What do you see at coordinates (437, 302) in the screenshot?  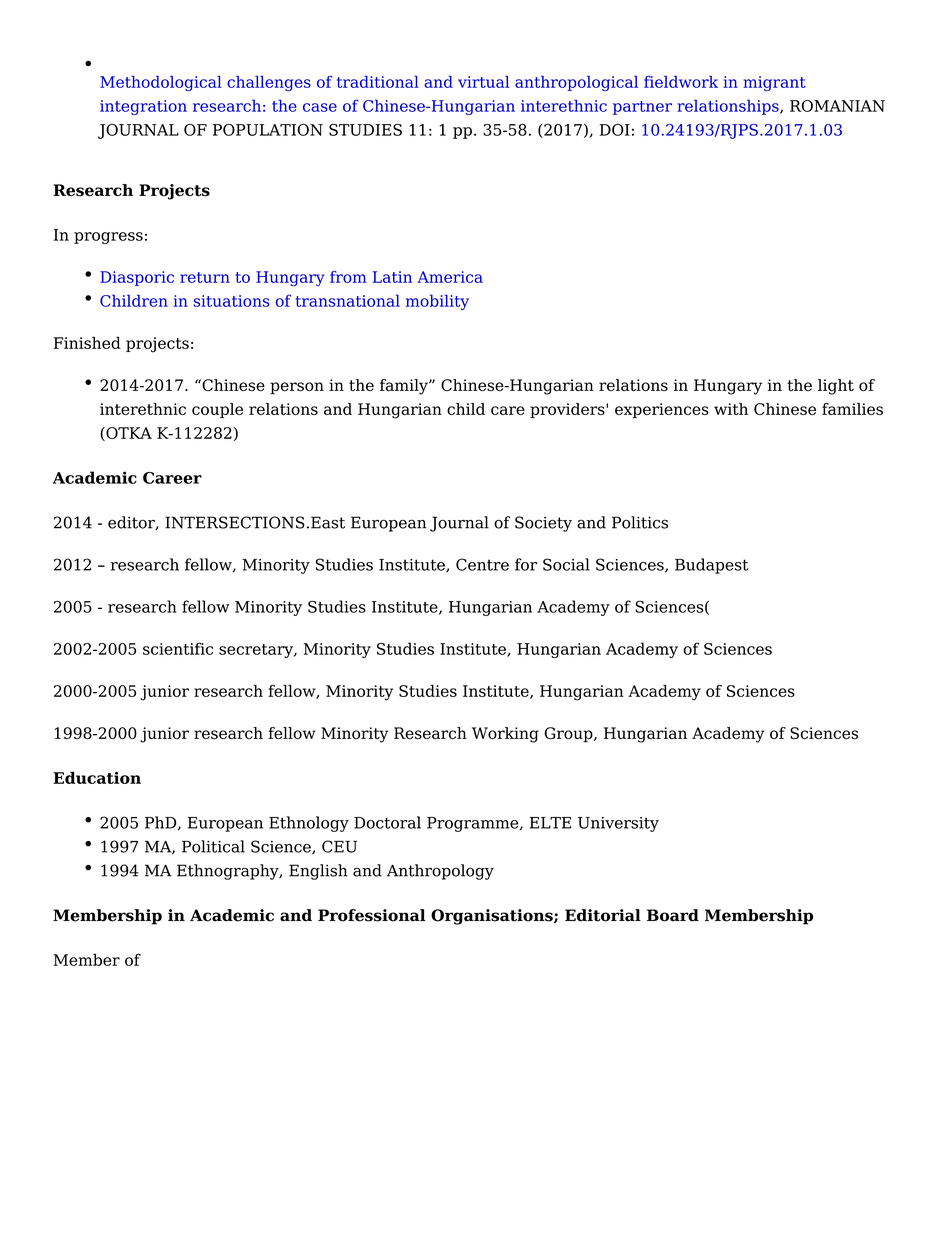 I see `mobility` at bounding box center [437, 302].
